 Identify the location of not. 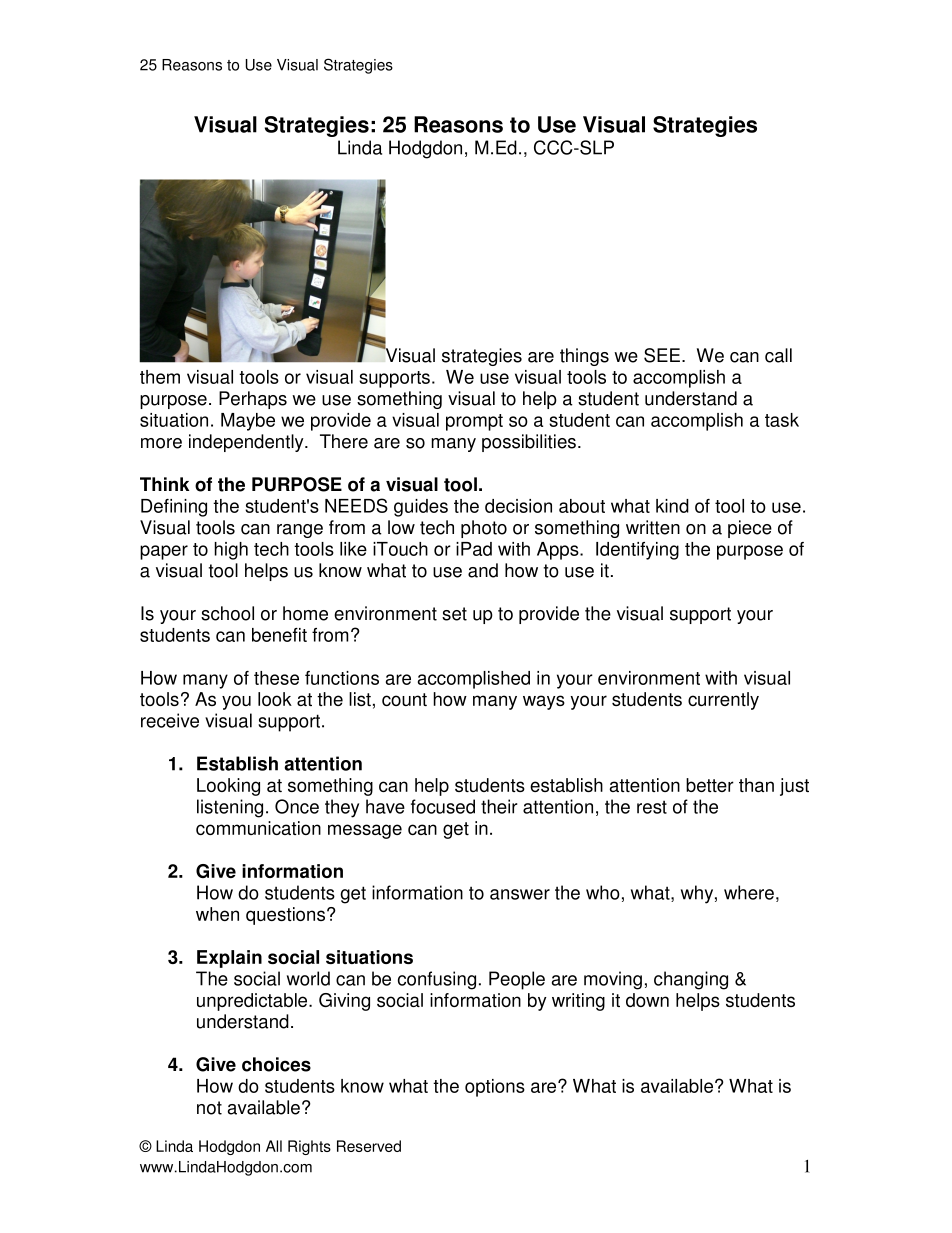
(209, 1108).
